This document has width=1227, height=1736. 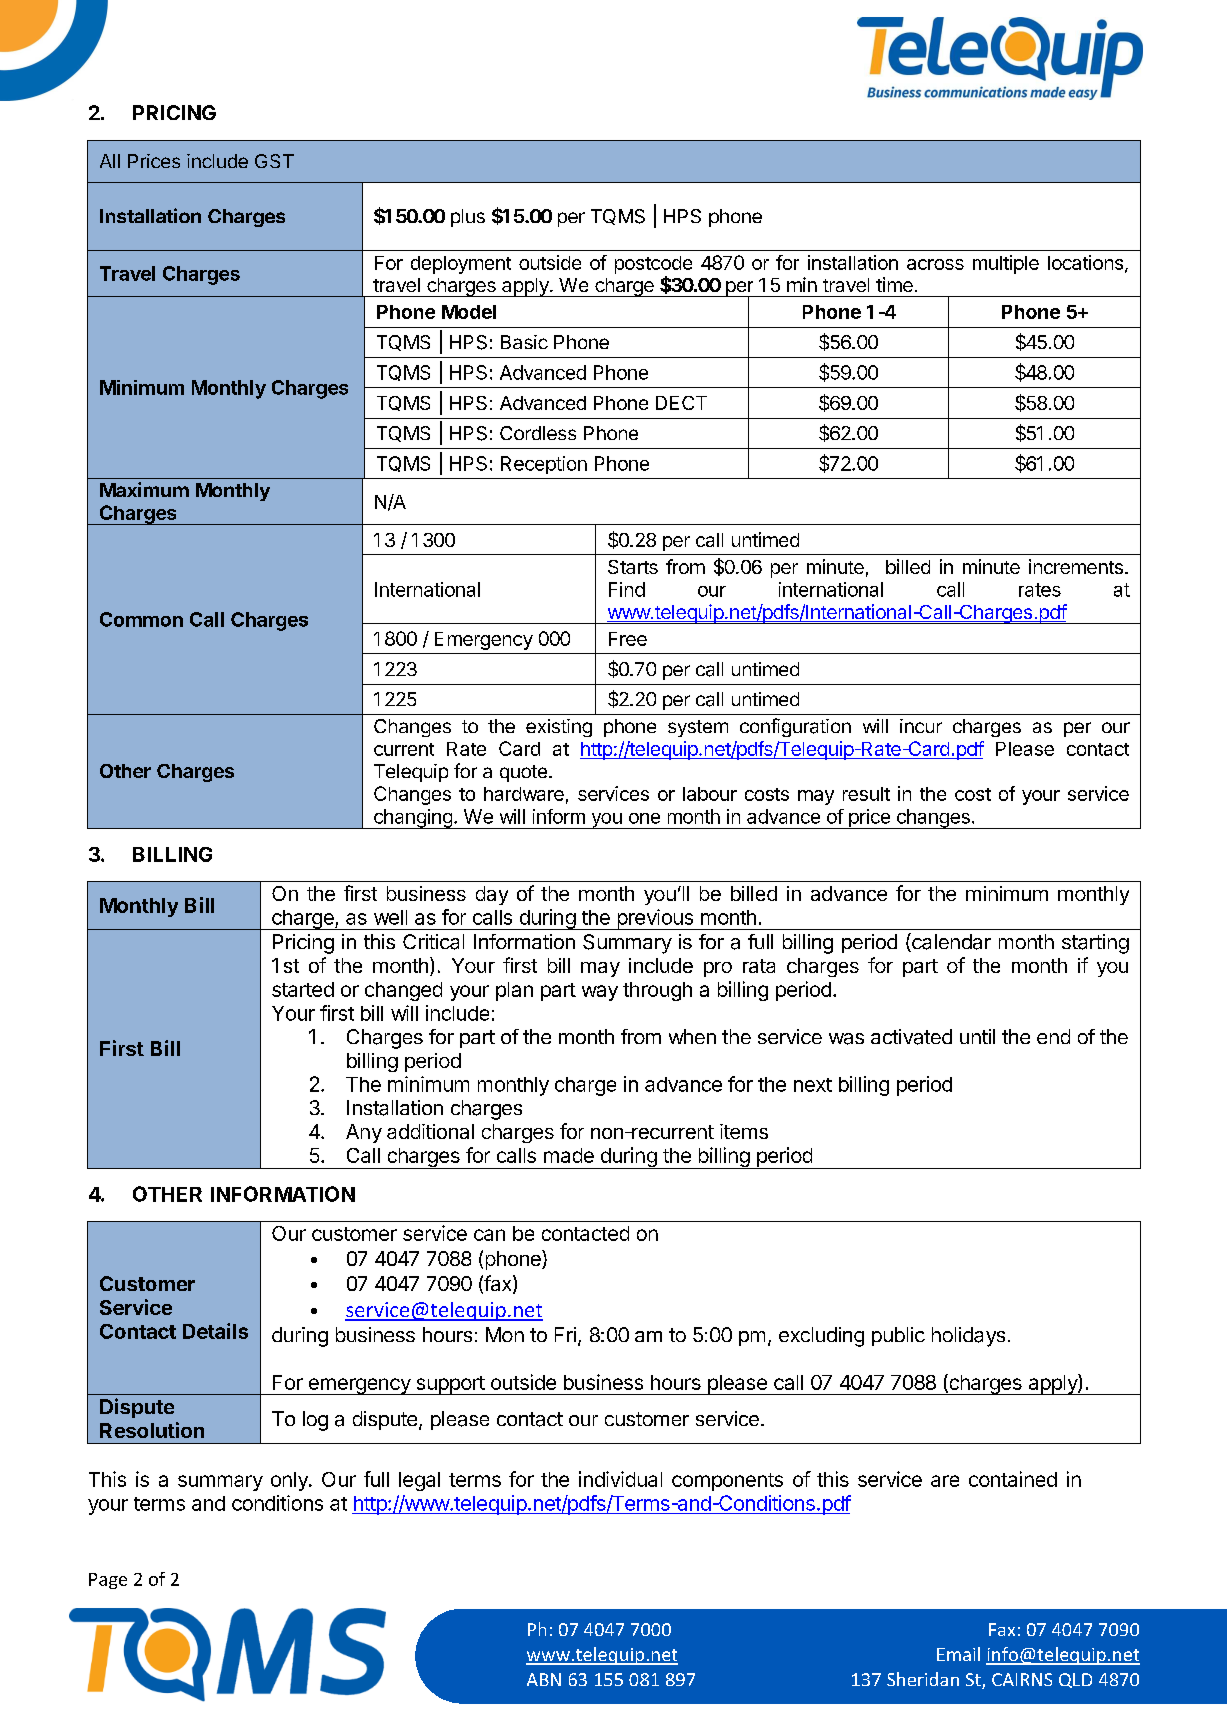 I want to click on multiple, so click(x=1006, y=264).
